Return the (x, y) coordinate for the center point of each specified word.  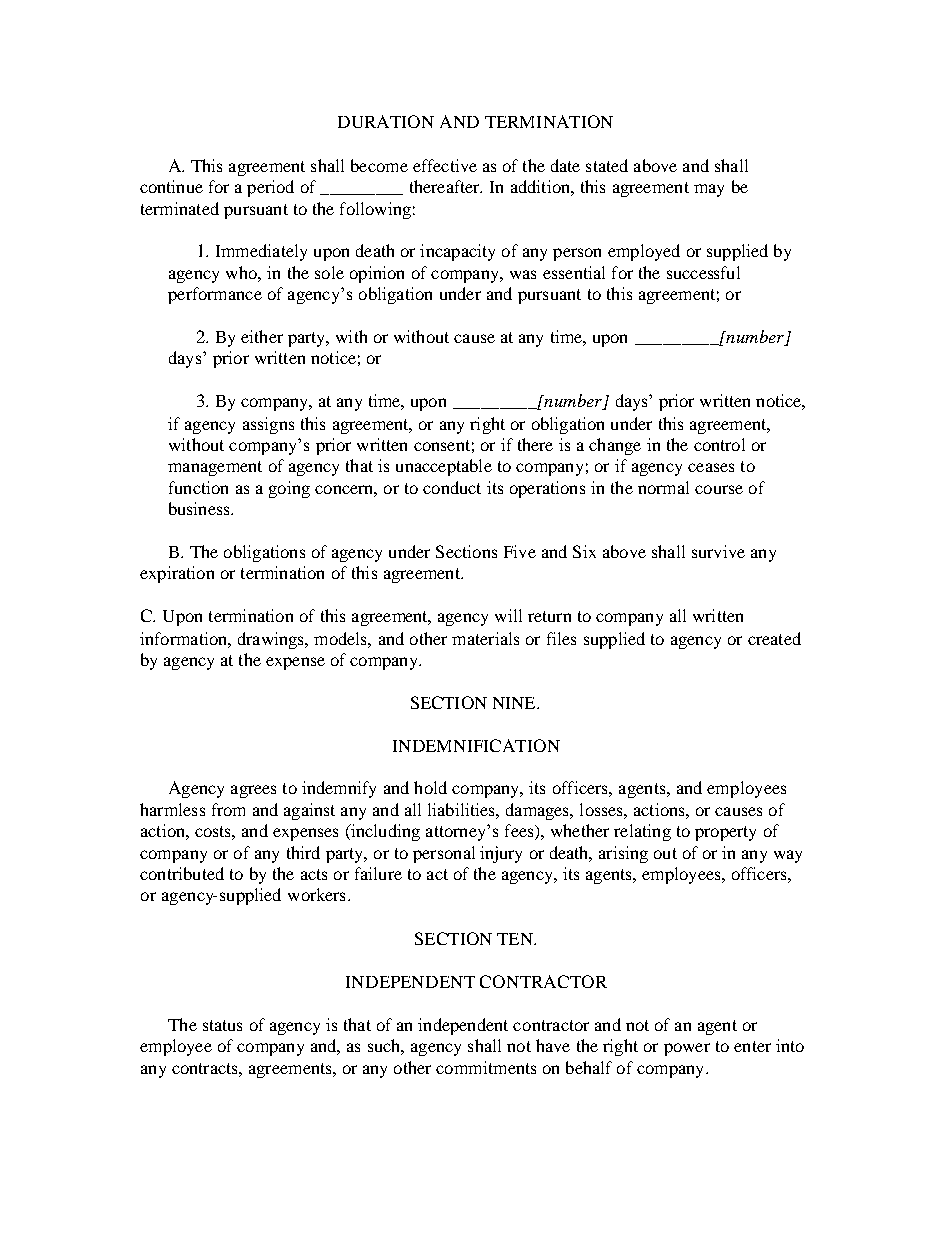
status (222, 1025)
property (725, 833)
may (709, 190)
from (228, 809)
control (719, 444)
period (270, 188)
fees (520, 832)
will (508, 615)
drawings (272, 640)
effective (445, 165)
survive (718, 551)
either (262, 336)
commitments (486, 1067)
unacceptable (444, 467)
